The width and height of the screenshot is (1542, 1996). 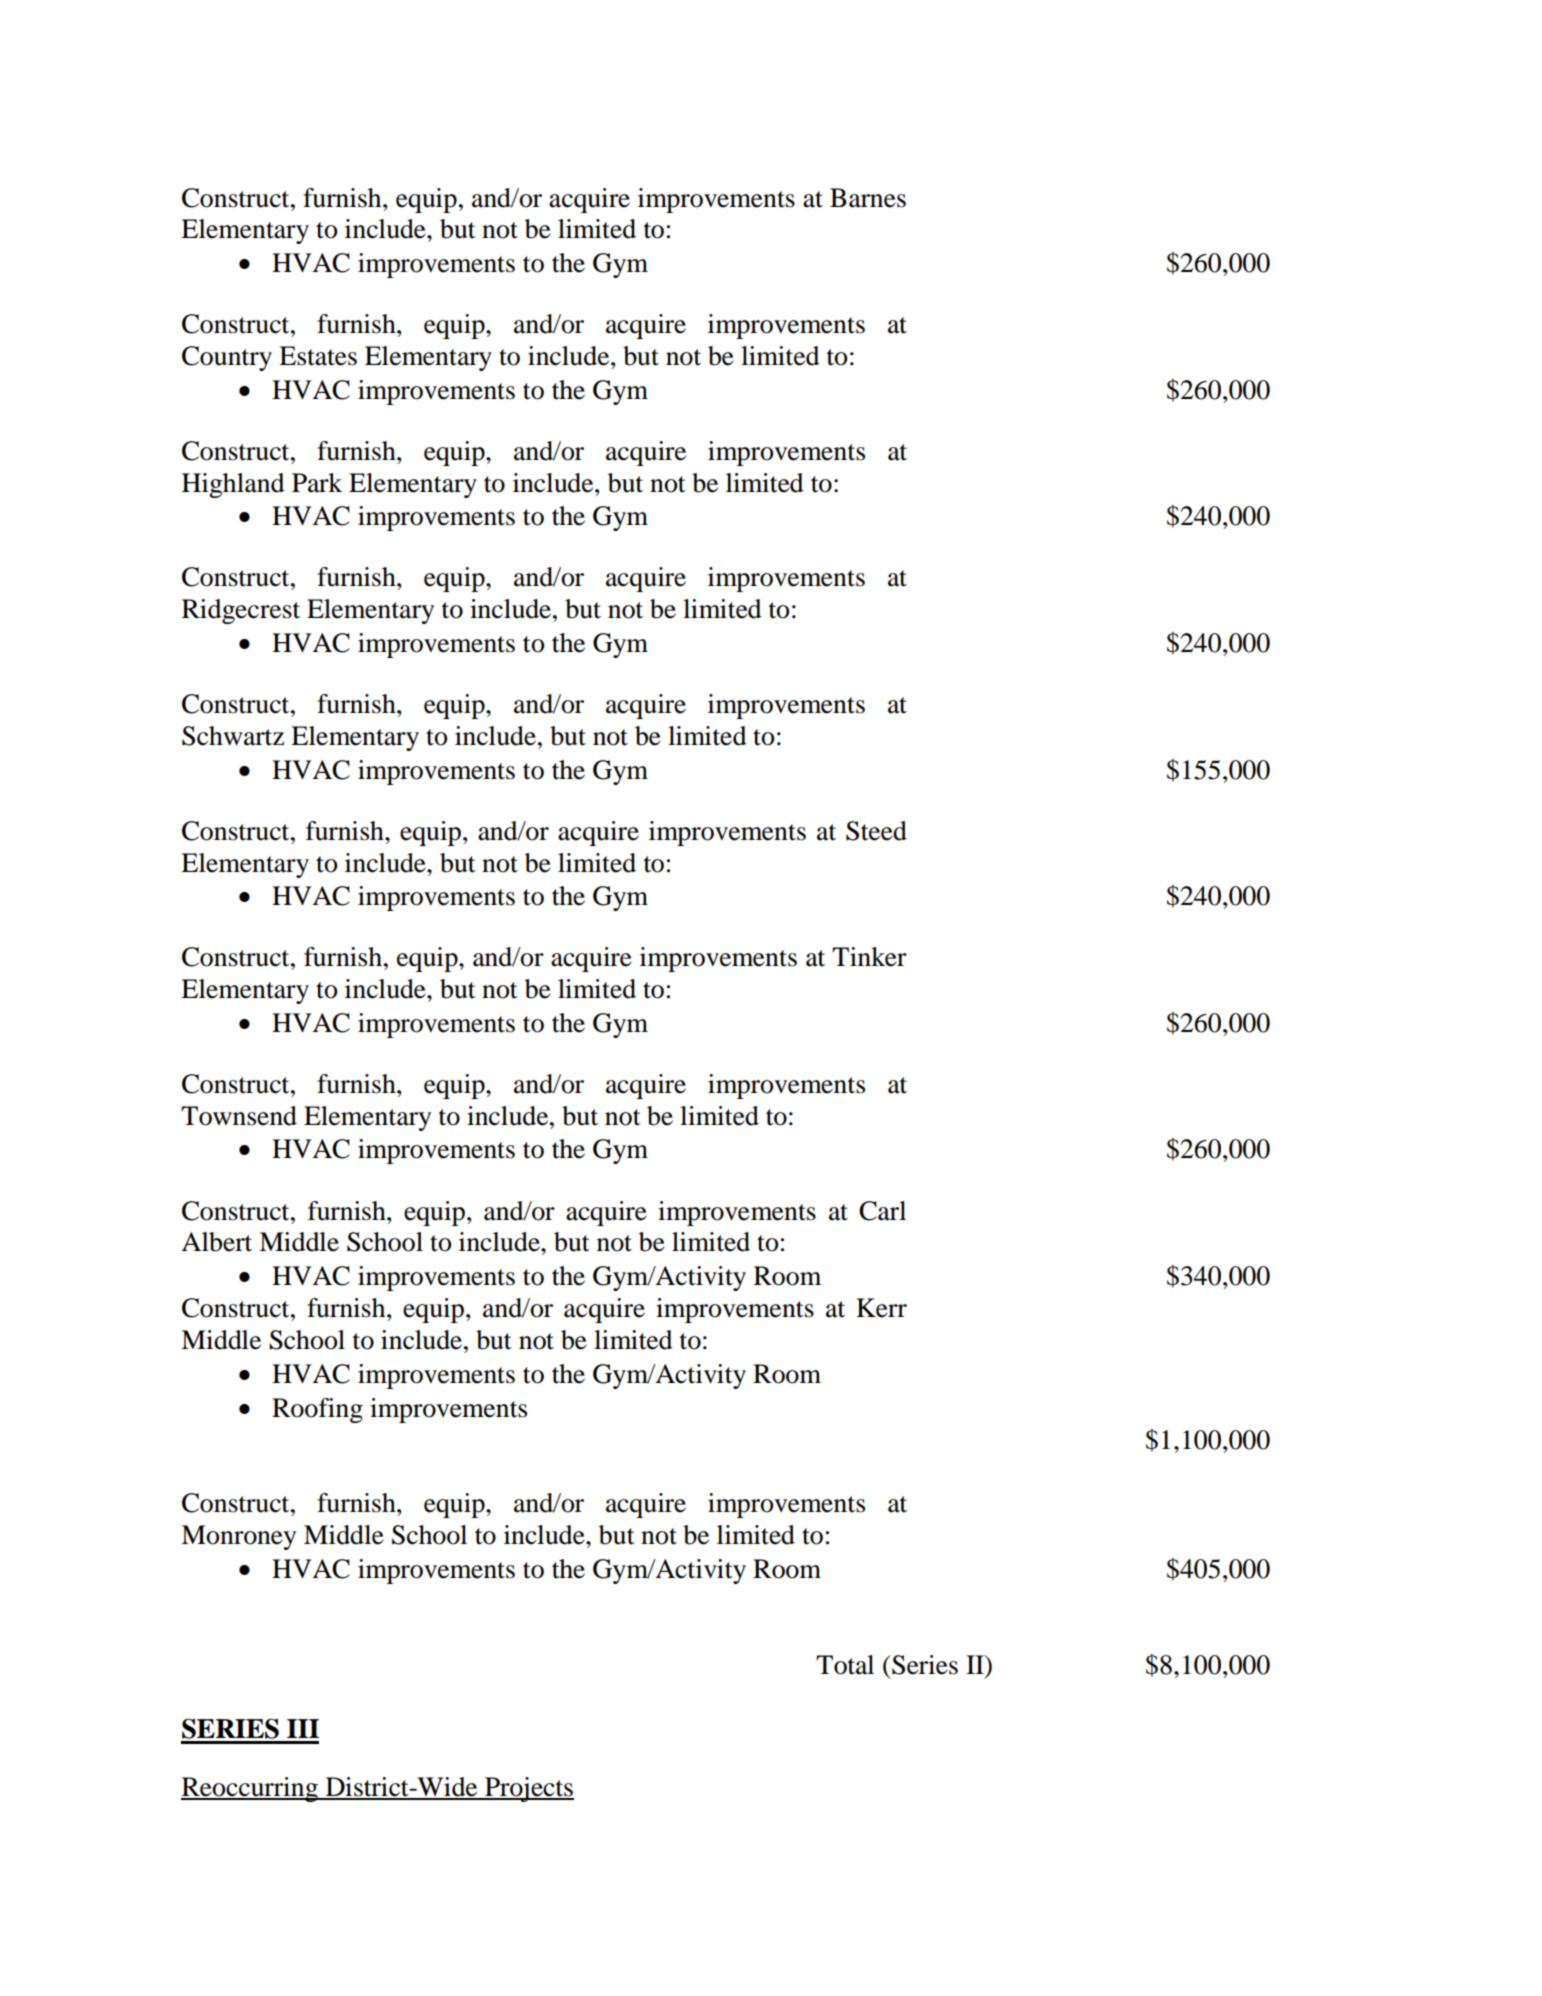 I want to click on Reoccurring, so click(x=250, y=1789).
